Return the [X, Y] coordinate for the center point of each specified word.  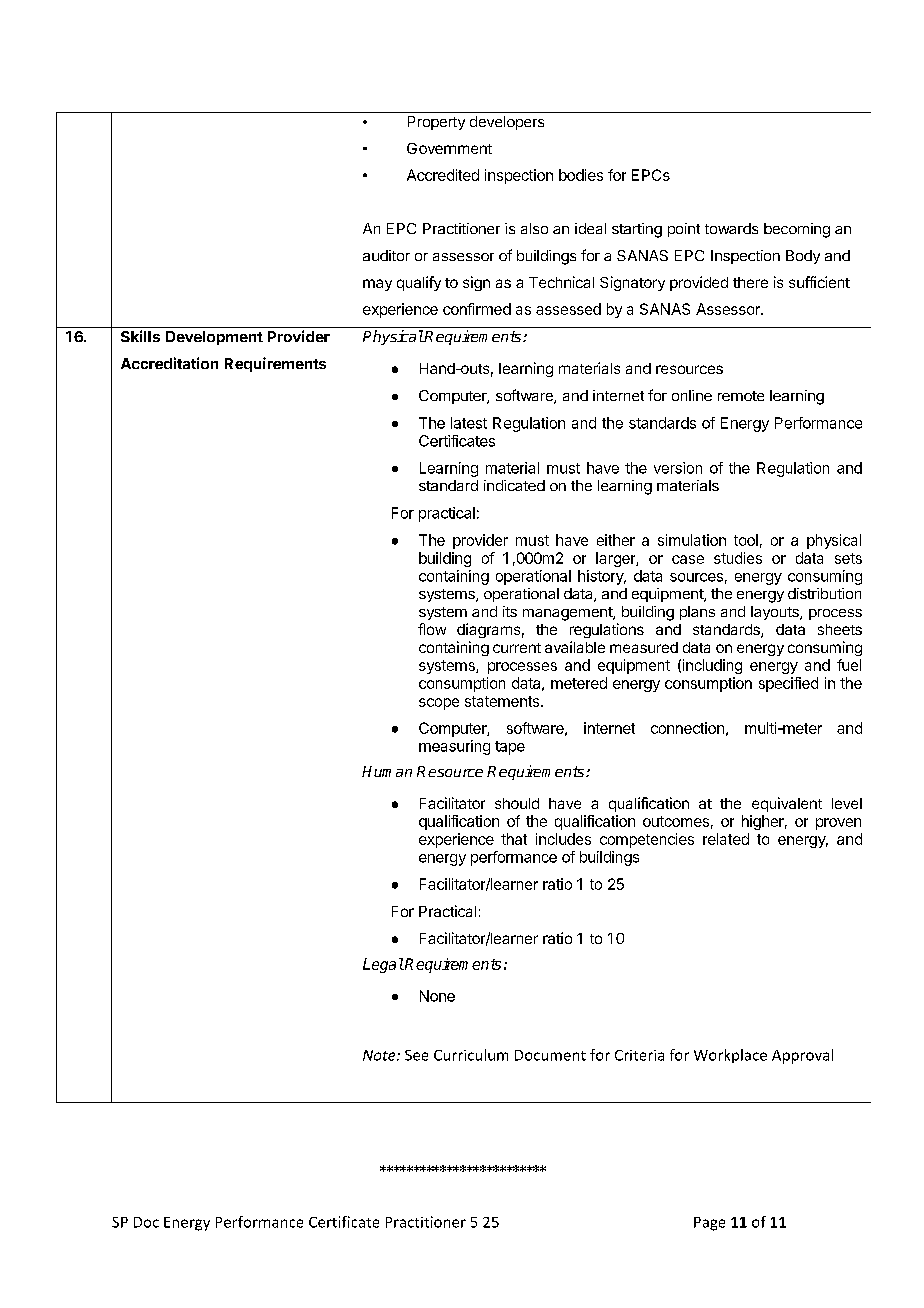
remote [741, 396]
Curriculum [471, 1055]
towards [731, 228]
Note [380, 1055]
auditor [386, 255]
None [437, 996]
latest [469, 423]
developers [507, 123]
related [726, 839]
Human [387, 771]
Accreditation [169, 363]
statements [503, 701]
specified [788, 684]
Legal [383, 965]
